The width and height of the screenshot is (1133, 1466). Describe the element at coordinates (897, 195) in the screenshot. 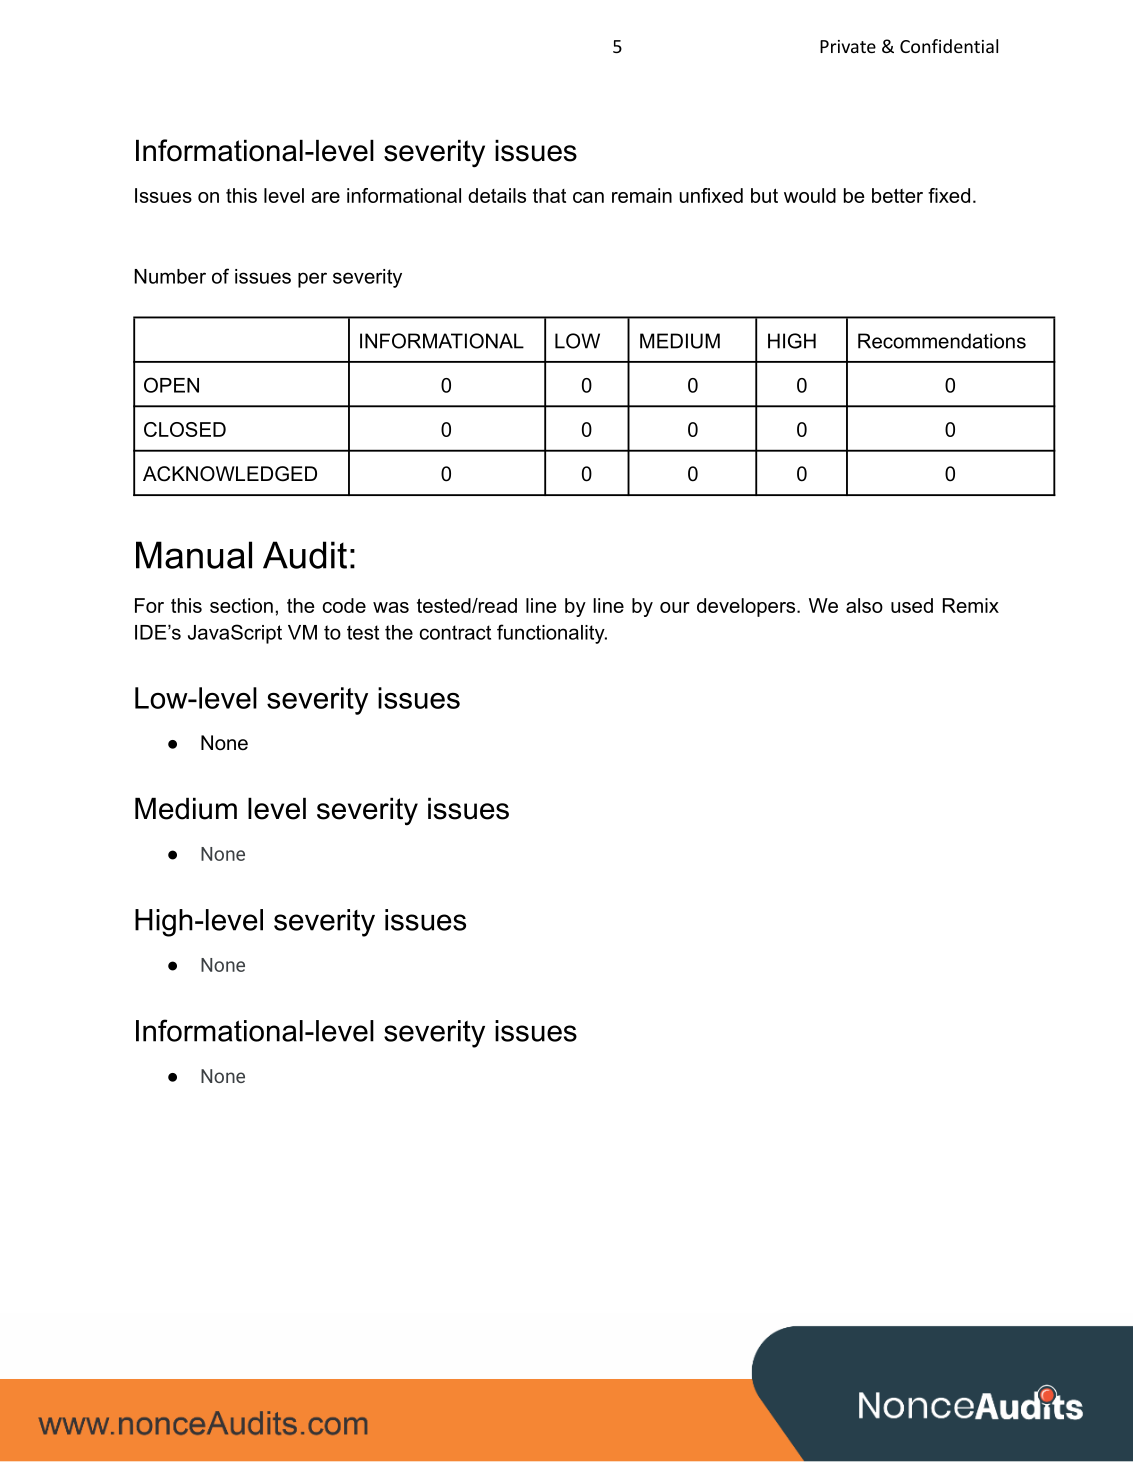

I see `better` at that location.
